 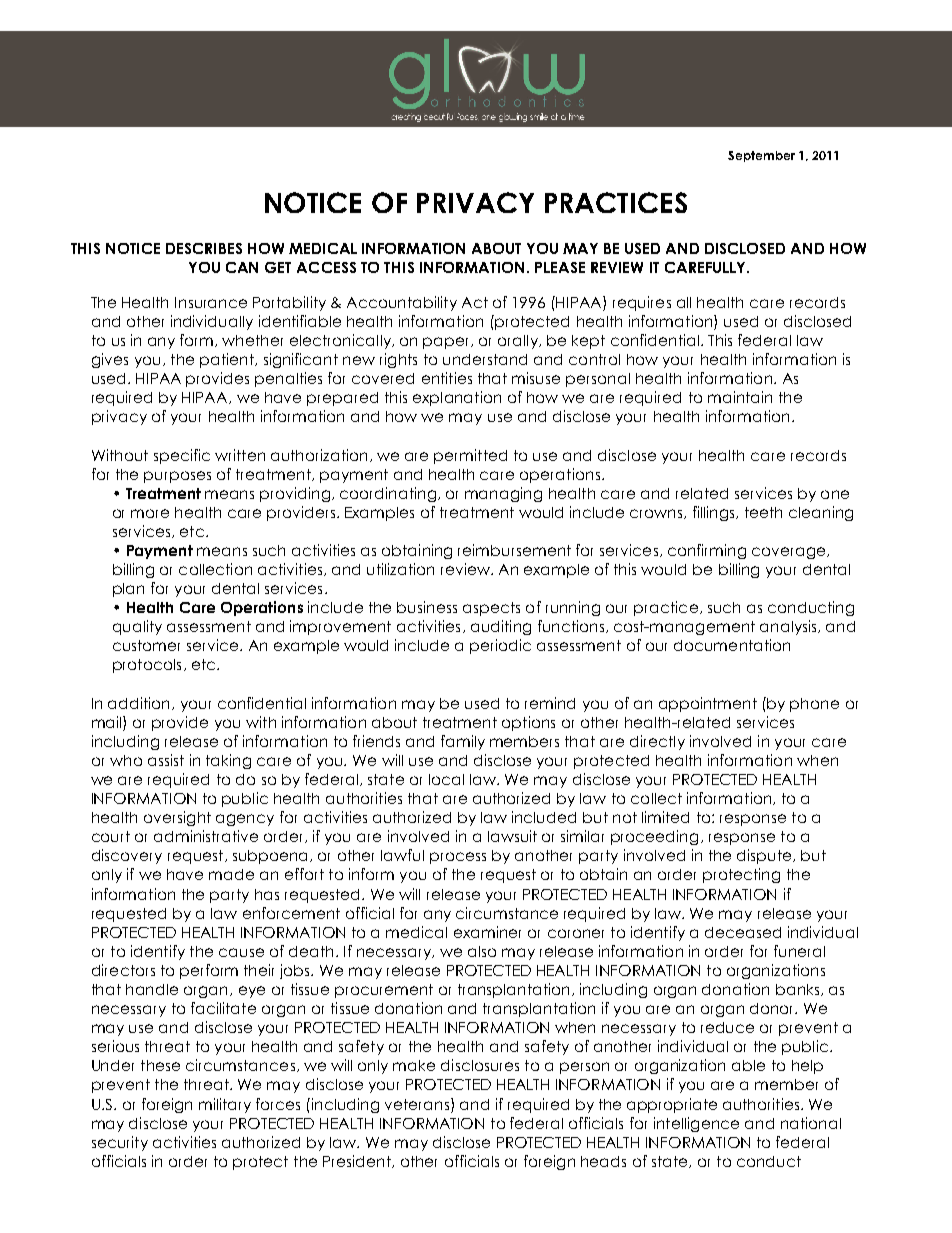 I want to click on PLEASE, so click(x=560, y=267).
